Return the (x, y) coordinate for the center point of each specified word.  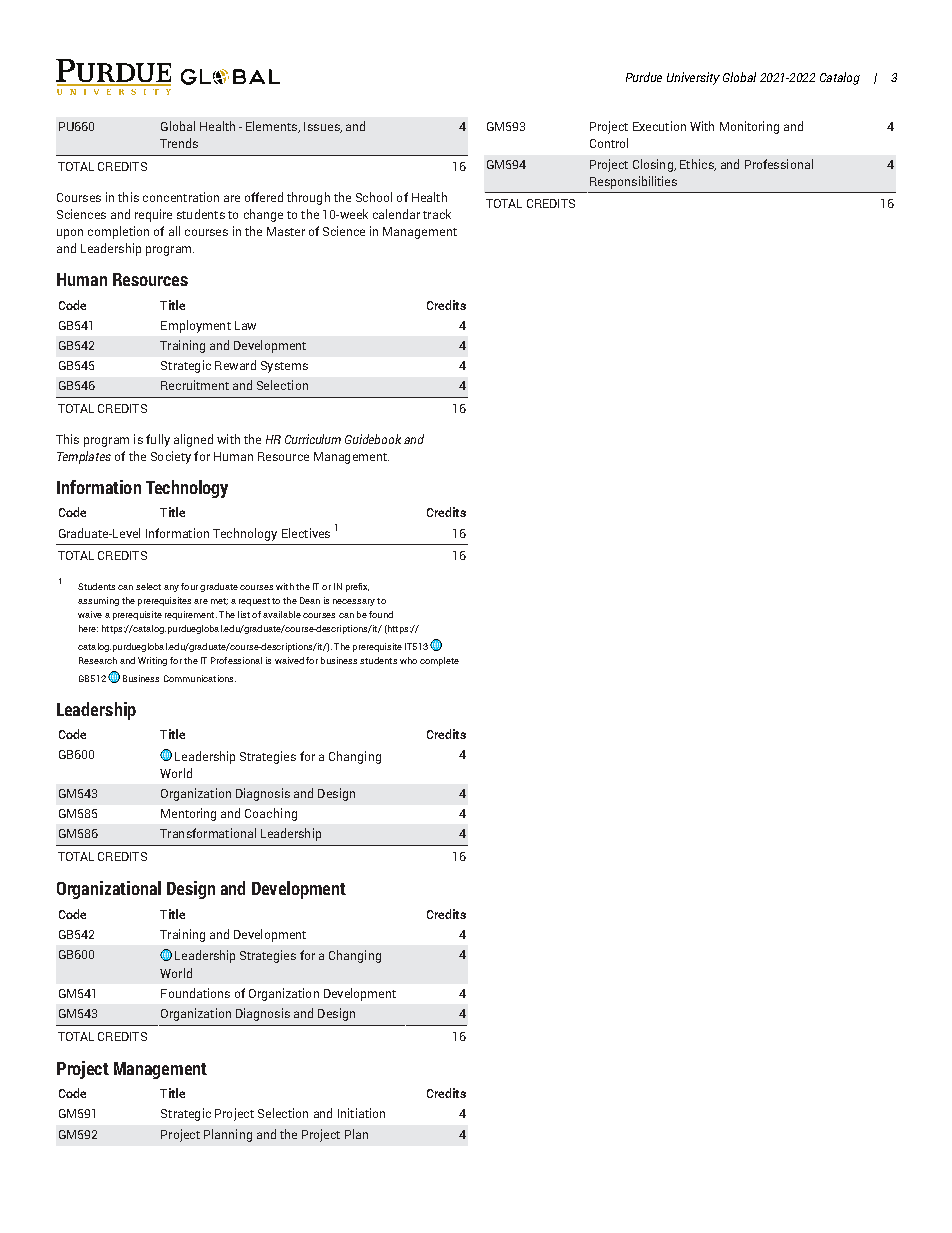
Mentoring (188, 814)
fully (158, 440)
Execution (659, 126)
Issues (323, 127)
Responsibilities (633, 182)
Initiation (361, 1113)
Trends (179, 143)
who (408, 660)
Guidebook (373, 439)
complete (439, 661)
